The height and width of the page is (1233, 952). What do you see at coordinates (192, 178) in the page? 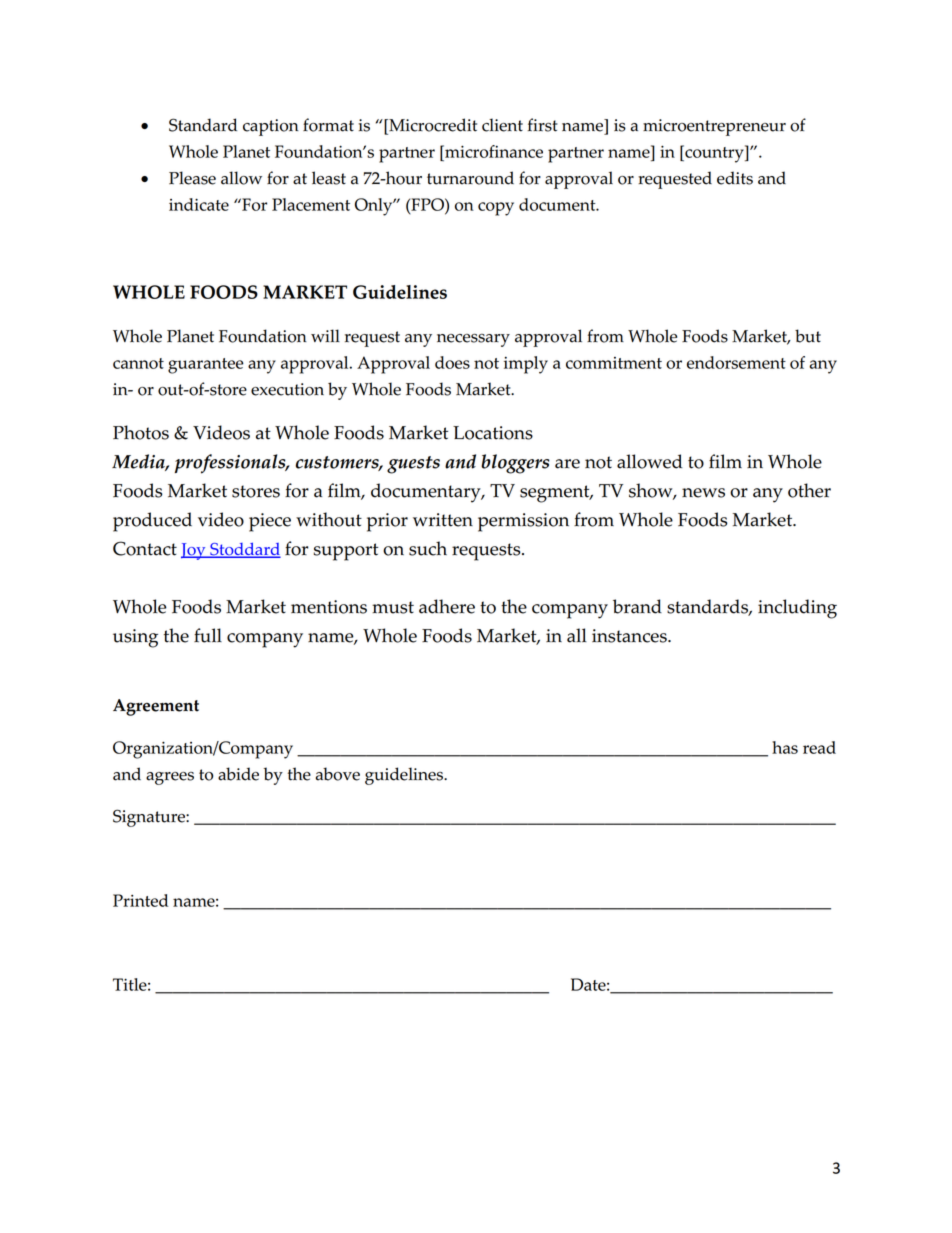
I see `Please` at bounding box center [192, 178].
